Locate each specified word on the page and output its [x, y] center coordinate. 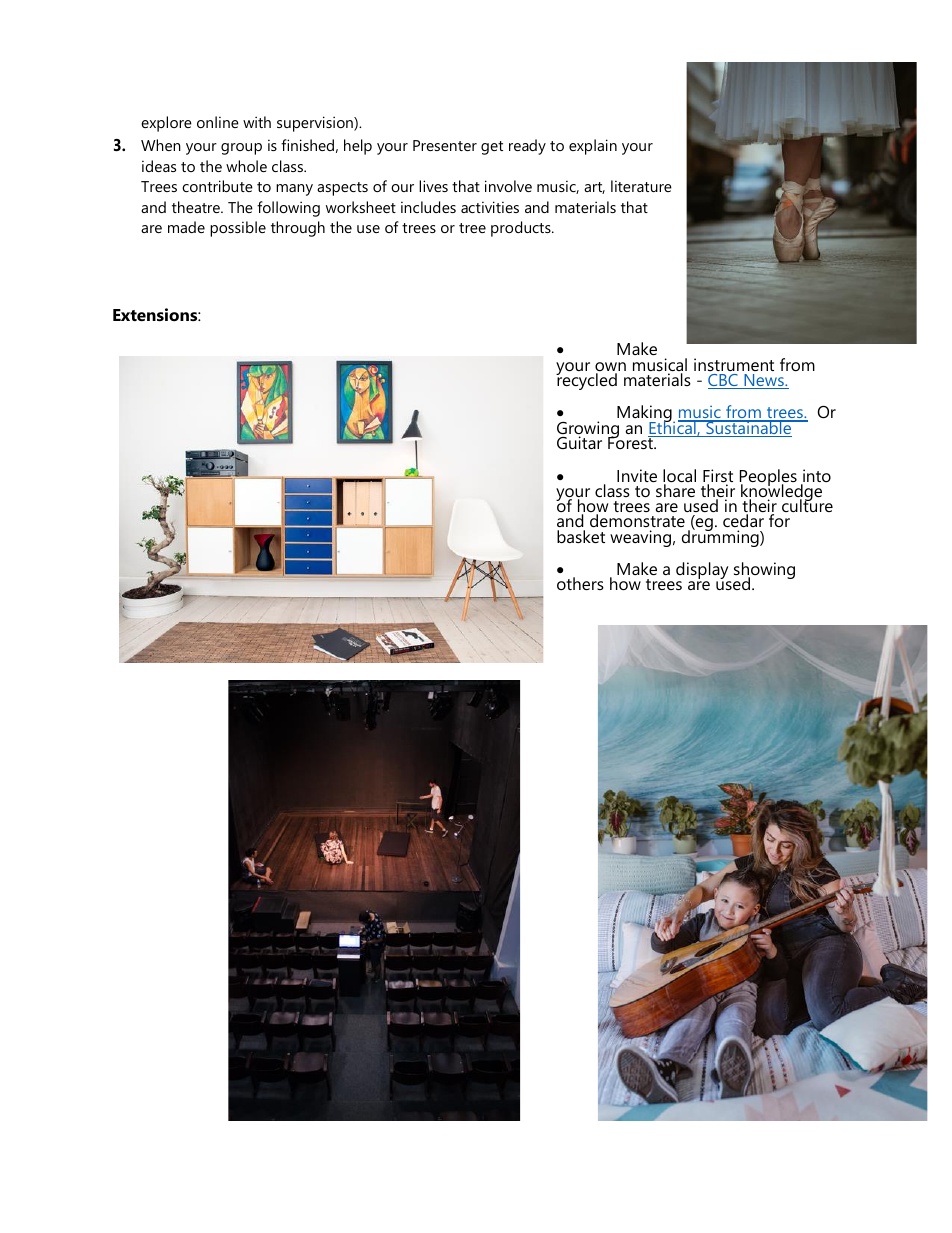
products [522, 229]
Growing [589, 431]
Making [645, 415]
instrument [734, 364]
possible [238, 229]
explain [593, 147]
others [580, 583]
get [492, 148]
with [257, 122]
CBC [724, 381]
